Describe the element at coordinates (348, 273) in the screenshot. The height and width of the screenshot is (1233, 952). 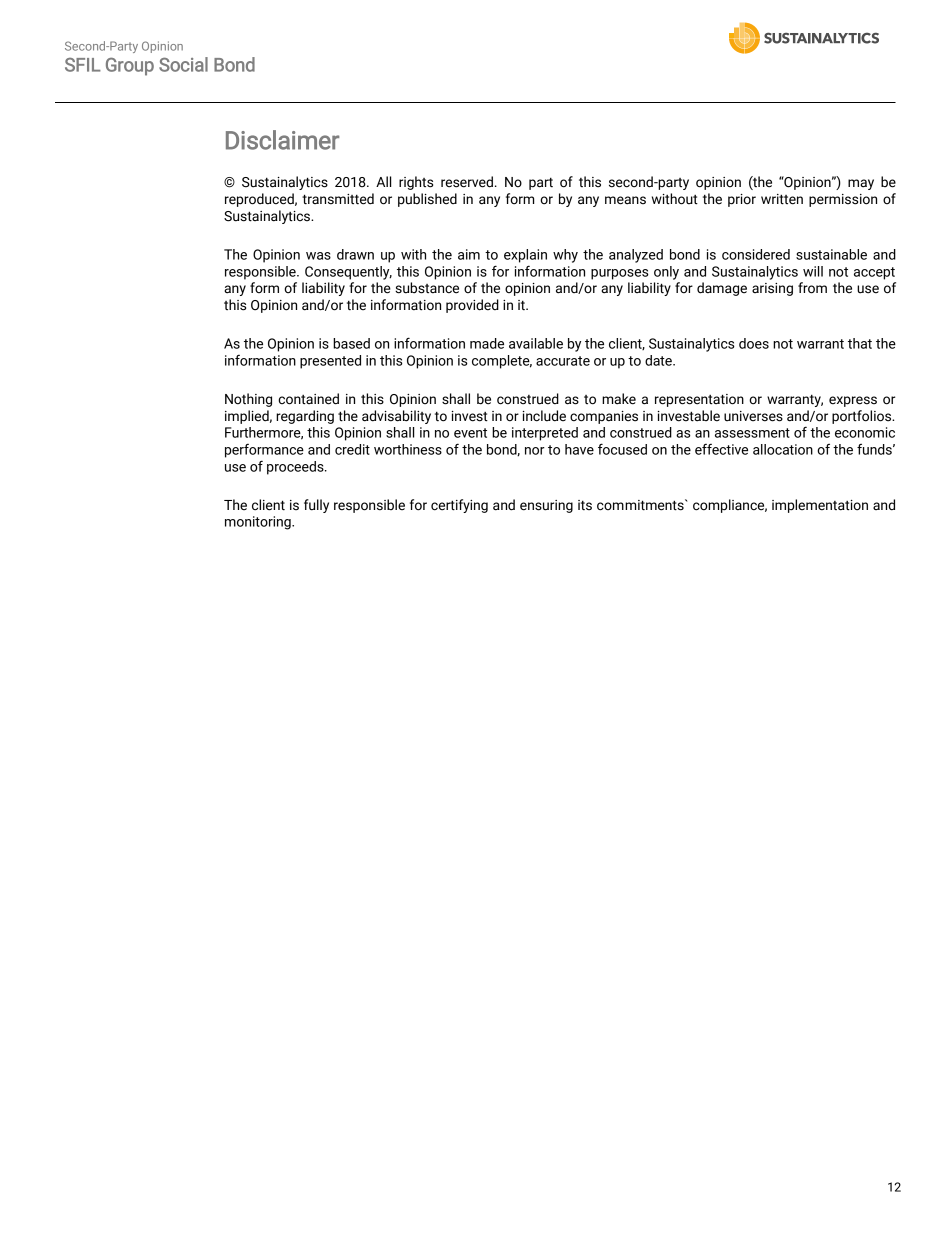
I see `Consequently` at that location.
